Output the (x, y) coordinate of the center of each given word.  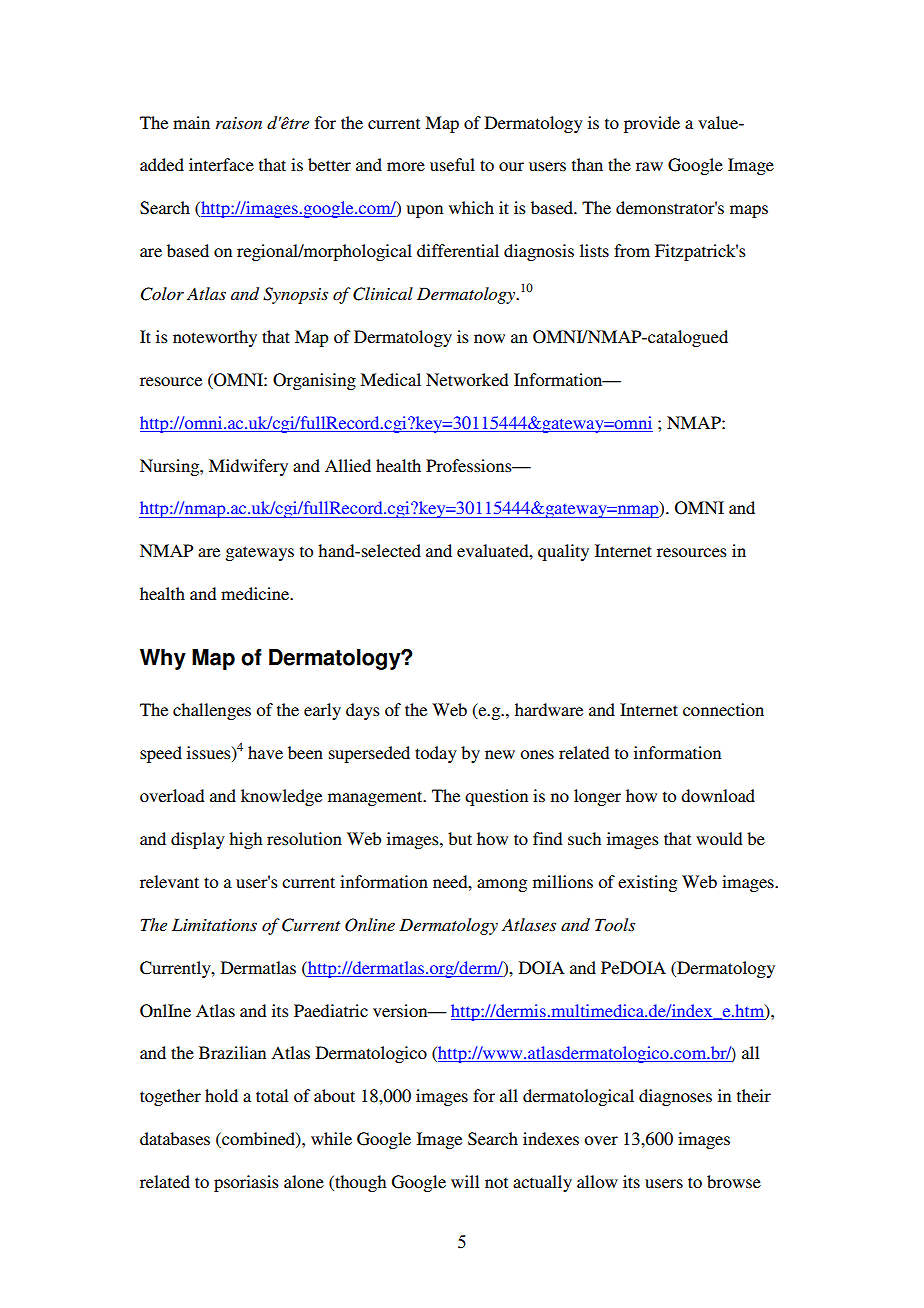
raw (649, 166)
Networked (467, 379)
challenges (212, 711)
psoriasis (246, 1183)
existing (647, 883)
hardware (549, 709)
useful (452, 164)
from (632, 250)
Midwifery (248, 467)
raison (239, 123)
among (502, 885)
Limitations (214, 924)
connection (723, 709)
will (465, 1181)
